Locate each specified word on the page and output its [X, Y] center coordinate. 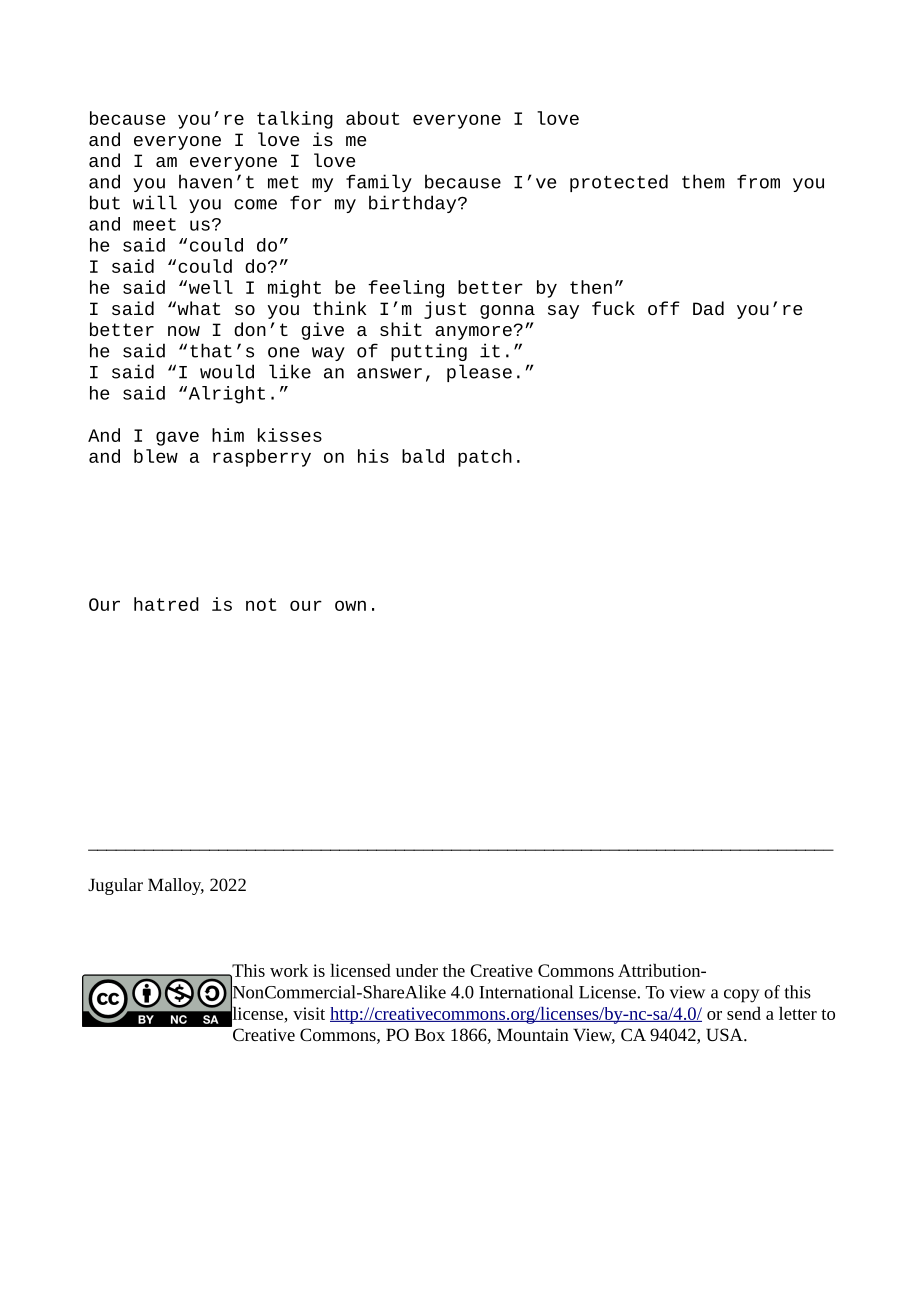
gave [177, 438]
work [289, 970]
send [744, 1013]
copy [741, 996]
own [350, 605]
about [372, 118]
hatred [166, 604]
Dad [708, 308]
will [155, 202]
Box [430, 1034]
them [703, 181]
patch [485, 458]
